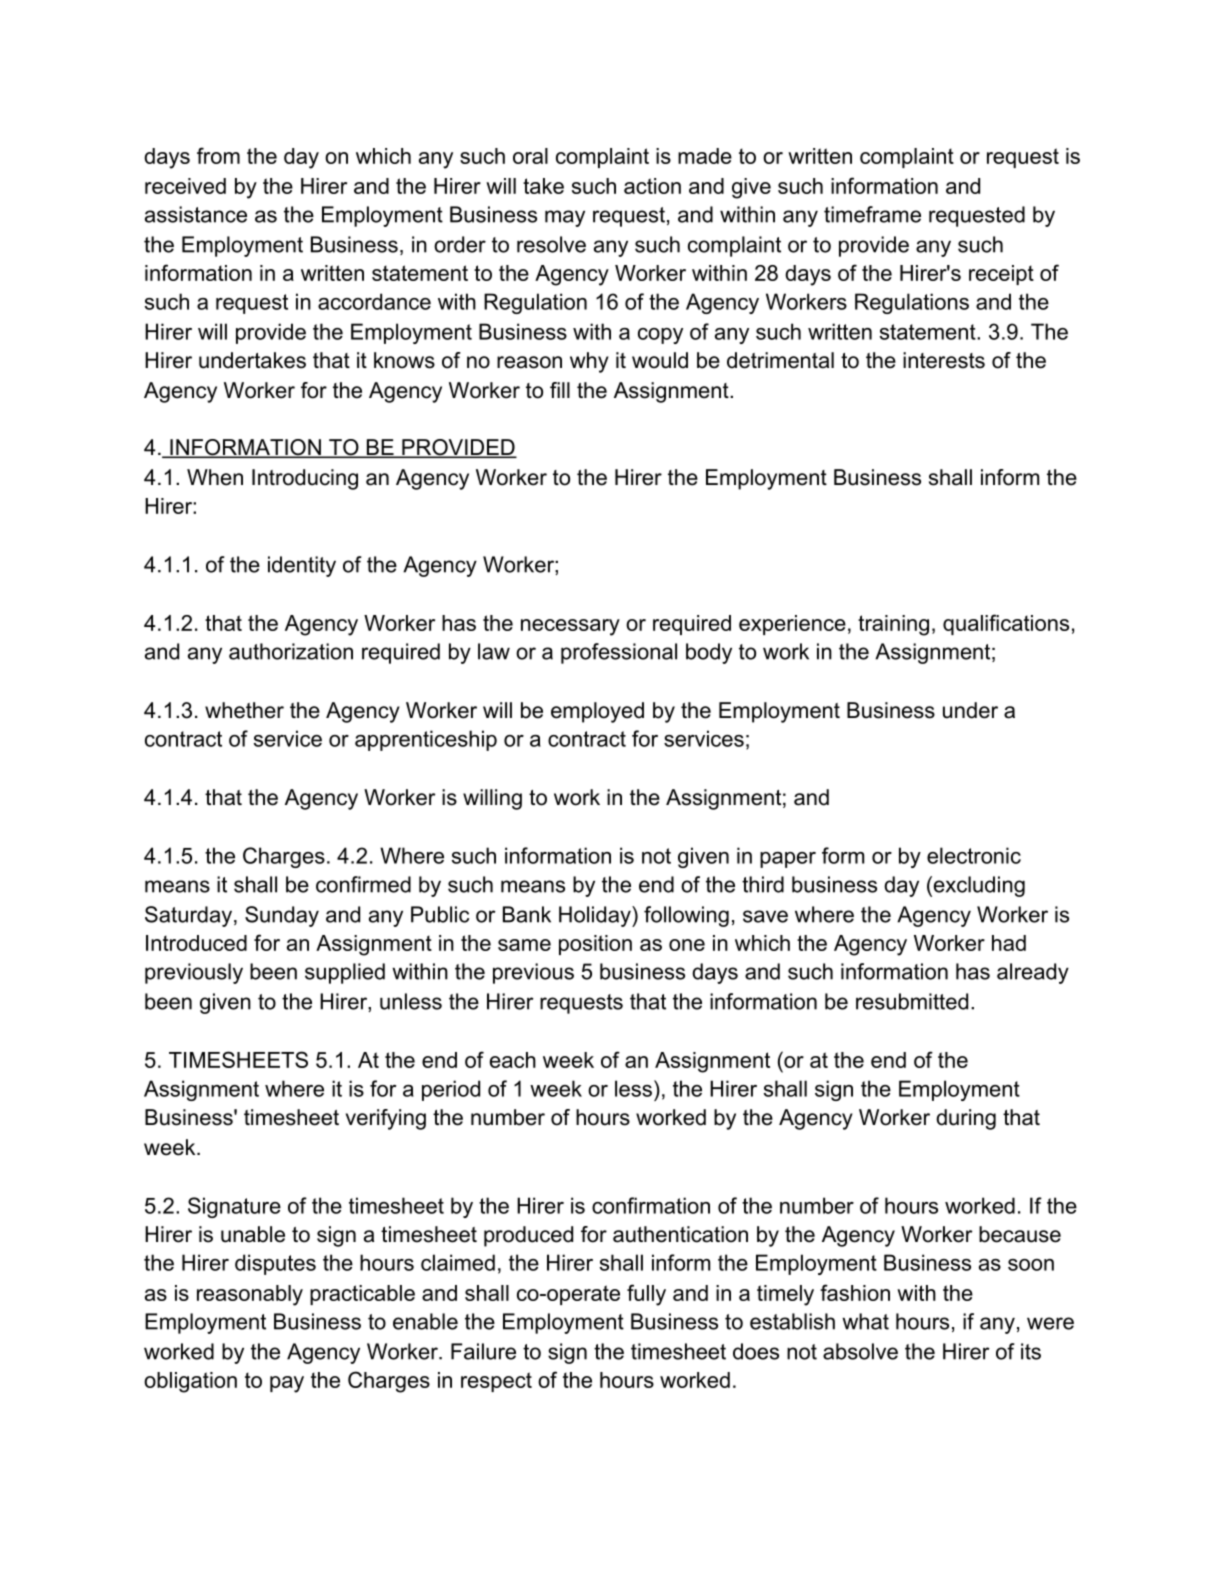 Image resolution: width=1225 pixels, height=1586 pixels. What do you see at coordinates (619, 653) in the screenshot?
I see `professional` at bounding box center [619, 653].
